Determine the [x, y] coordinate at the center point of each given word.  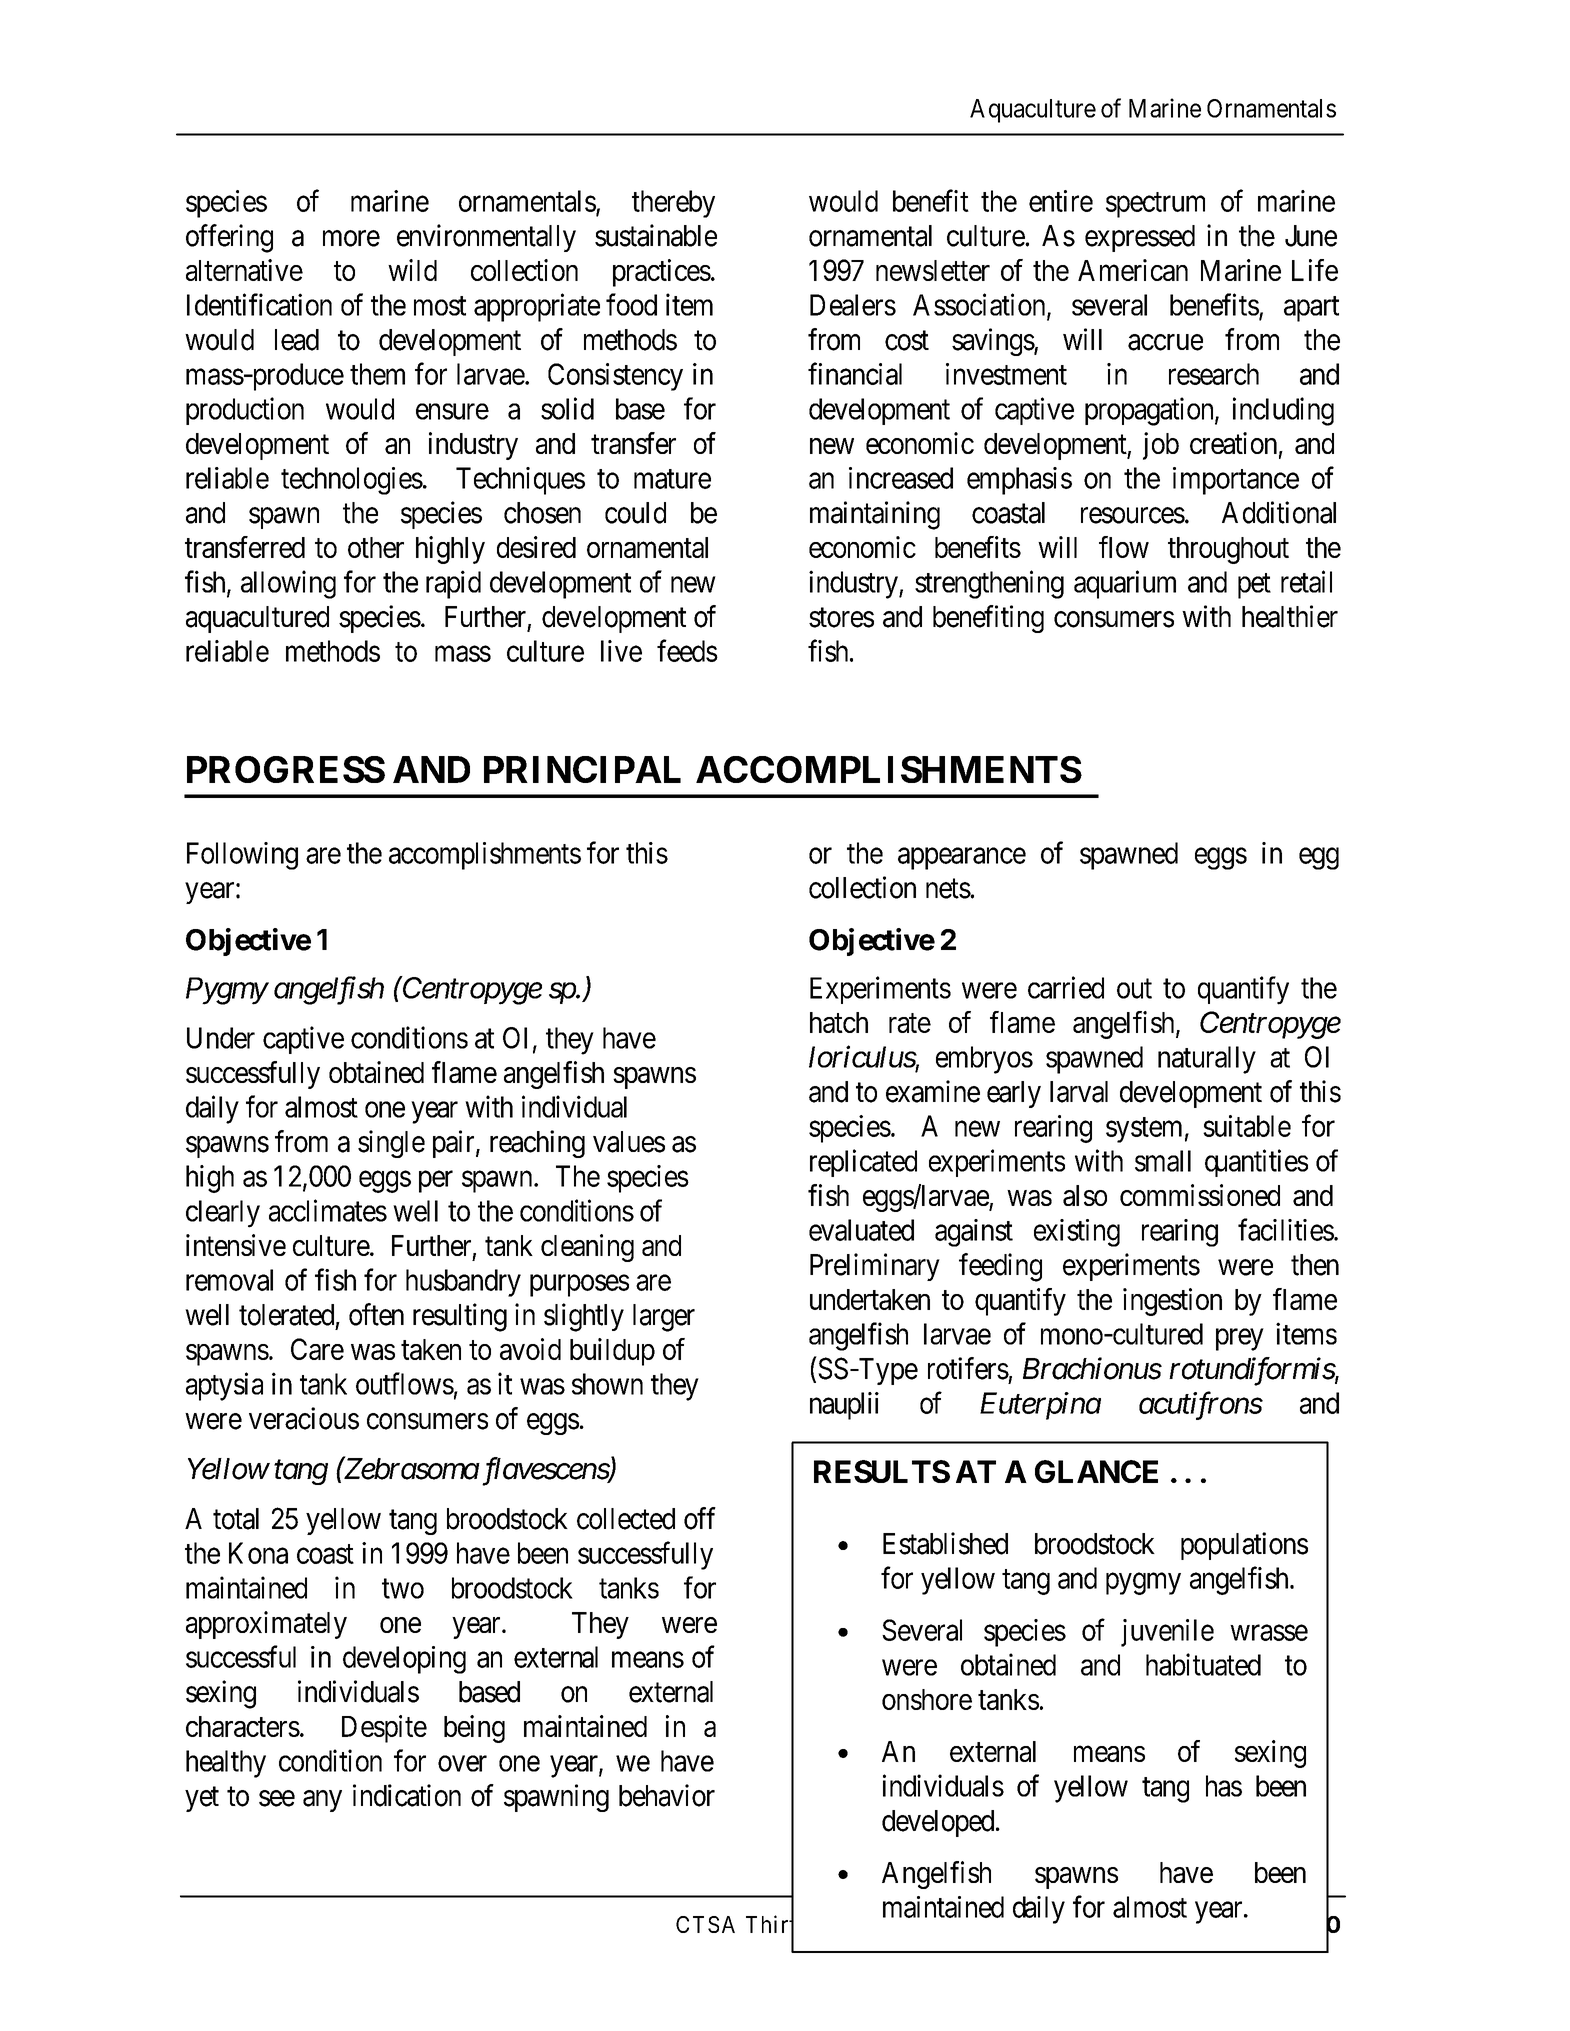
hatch [839, 1022]
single [391, 1144]
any [322, 1801]
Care [317, 1349]
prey [1239, 1340]
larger [664, 1318]
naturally [1207, 1060]
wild [412, 270]
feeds [687, 650]
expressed [1140, 238]
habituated [1203, 1664]
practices [662, 273]
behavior [667, 1795]
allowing [288, 584]
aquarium [1125, 584]
